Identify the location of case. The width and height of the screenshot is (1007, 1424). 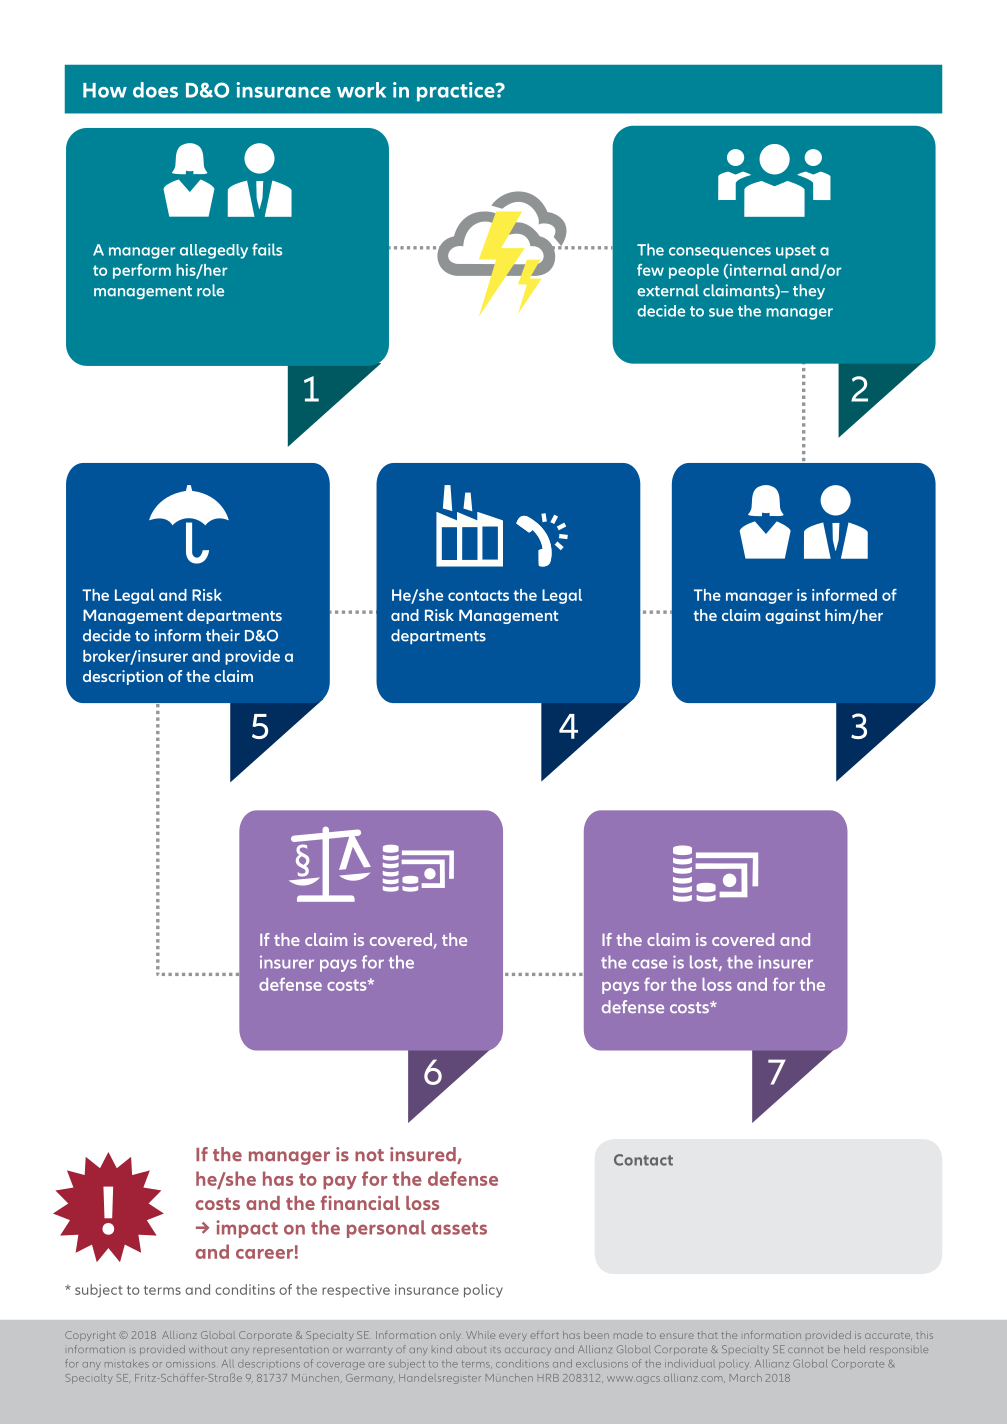
(649, 964).
